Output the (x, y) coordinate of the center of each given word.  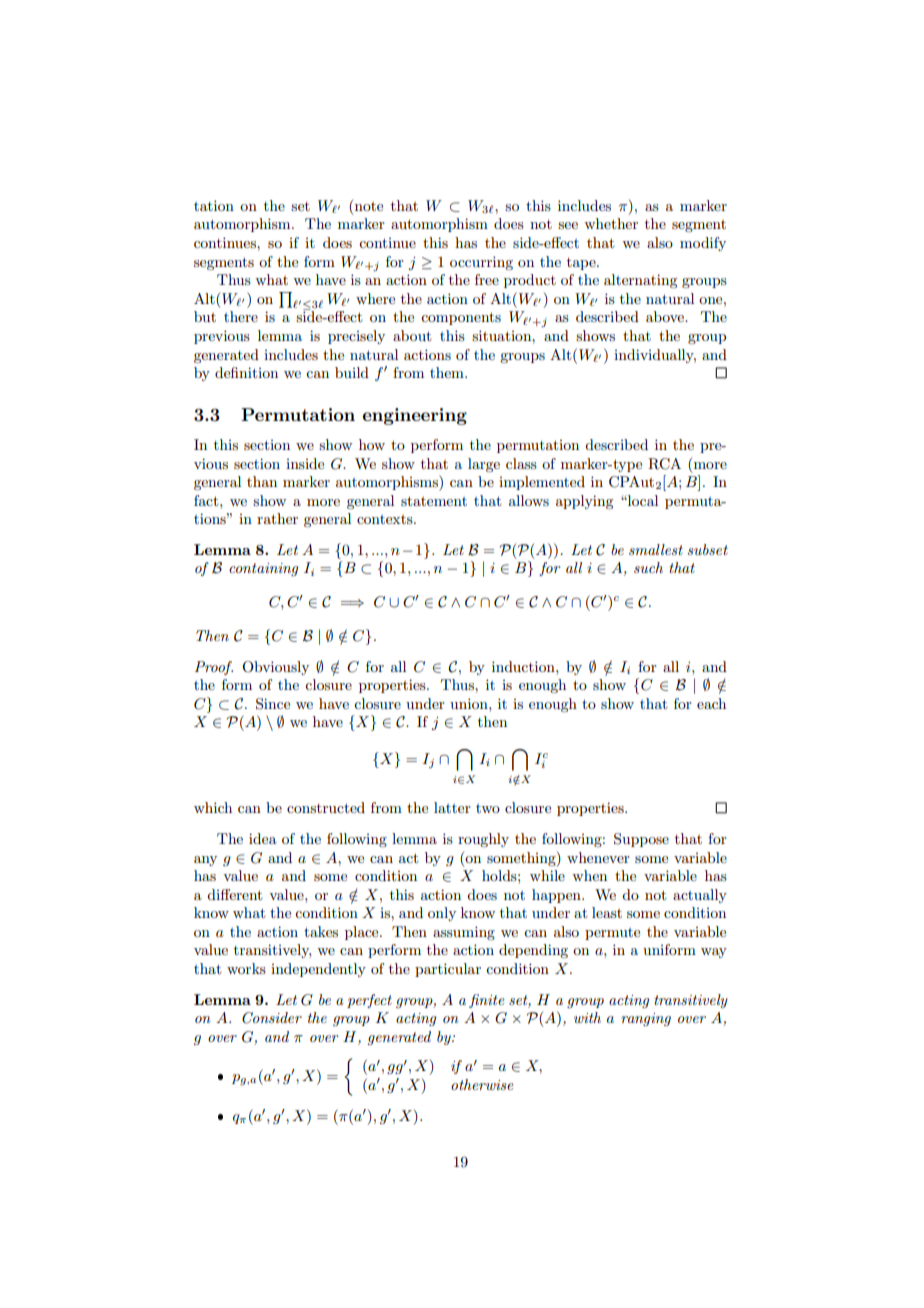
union (470, 703)
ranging (646, 1019)
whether (611, 223)
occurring (481, 263)
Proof (214, 668)
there (241, 316)
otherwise (482, 1084)
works (246, 968)
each (711, 703)
